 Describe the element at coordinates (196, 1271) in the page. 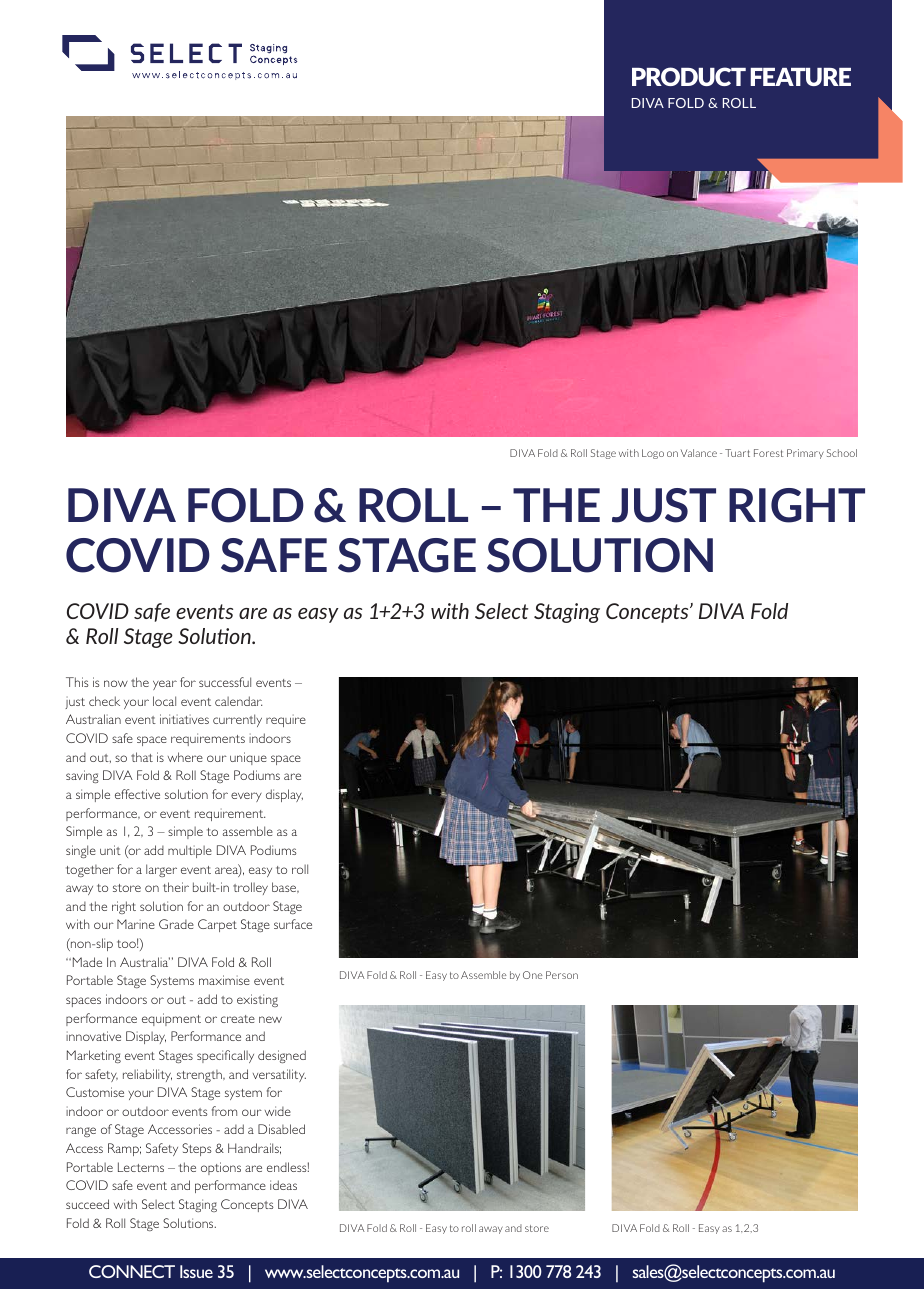

I see `Issue` at that location.
